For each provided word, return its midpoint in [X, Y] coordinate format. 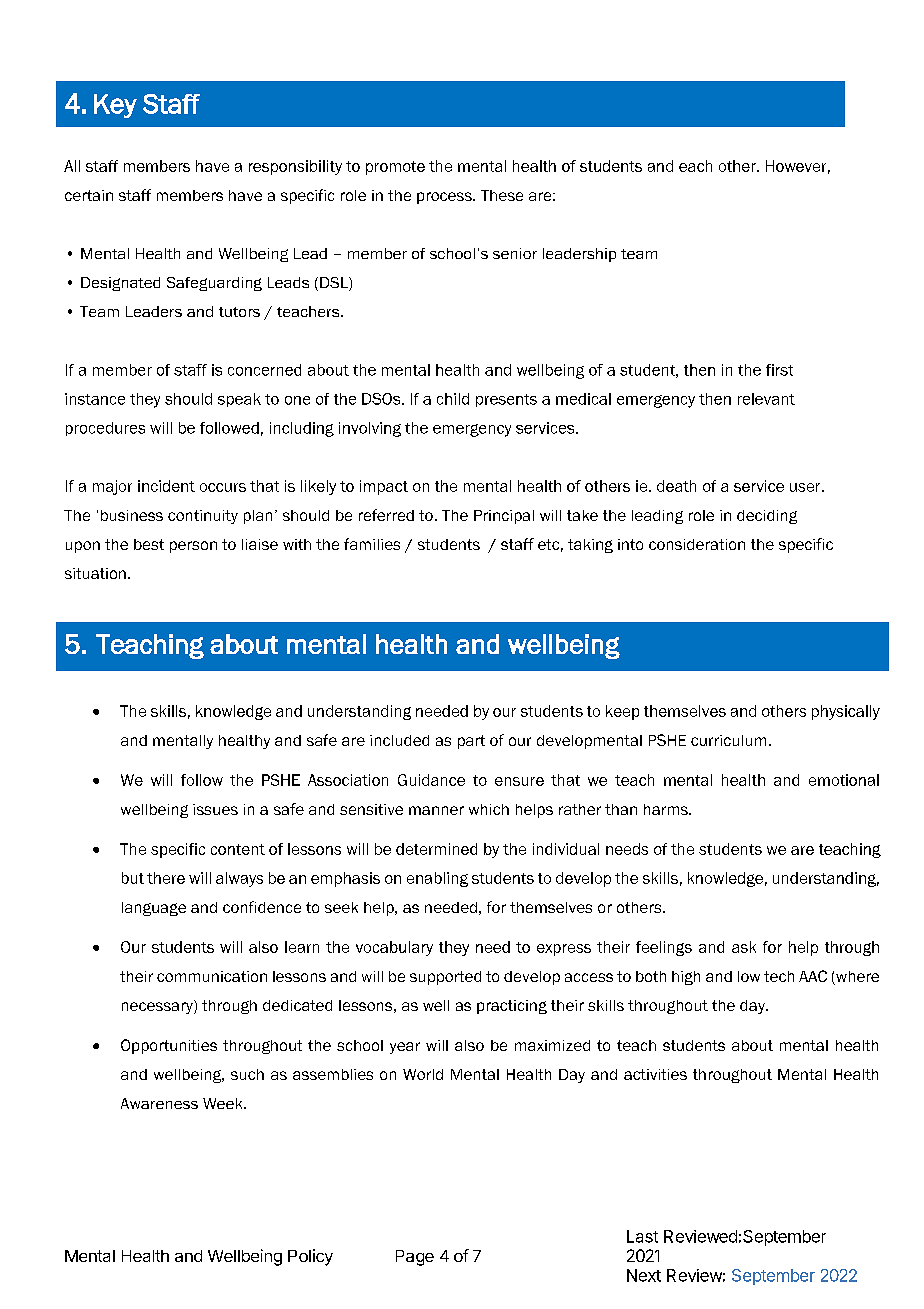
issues [215, 809]
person [193, 547]
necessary [158, 1007]
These [502, 195]
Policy [310, 1257]
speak [239, 400]
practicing [512, 1007]
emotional [844, 780]
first [779, 370]
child [453, 399]
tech [779, 976]
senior [515, 253]
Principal [504, 517]
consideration [697, 544]
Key [115, 106]
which [489, 809]
